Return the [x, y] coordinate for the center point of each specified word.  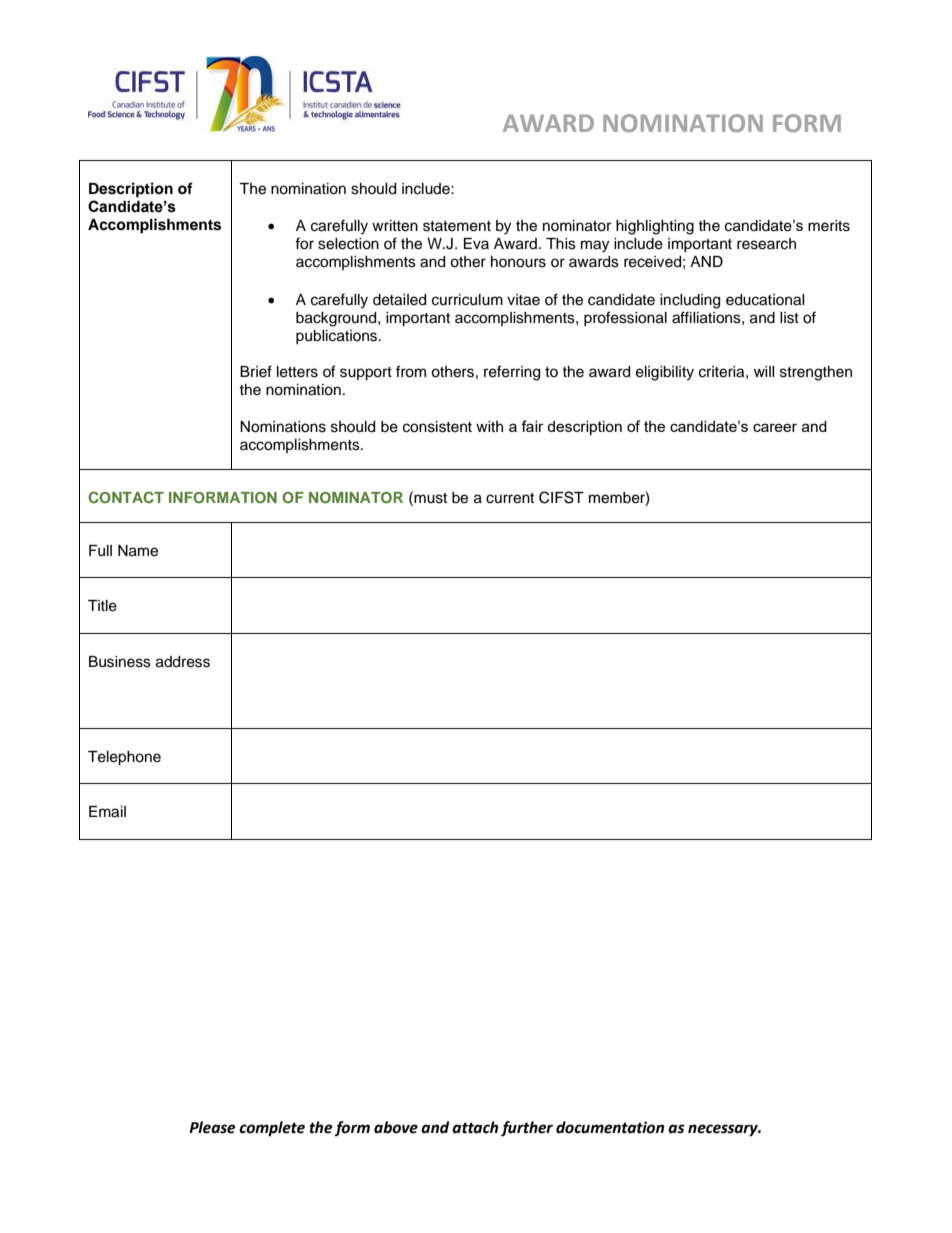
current [510, 498]
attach [475, 1127]
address [183, 662]
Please [212, 1127]
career [775, 427]
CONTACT [126, 497]
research [766, 244]
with [489, 426]
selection [348, 244]
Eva [476, 243]
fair [532, 426]
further [527, 1129]
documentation [610, 1127]
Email [107, 812]
